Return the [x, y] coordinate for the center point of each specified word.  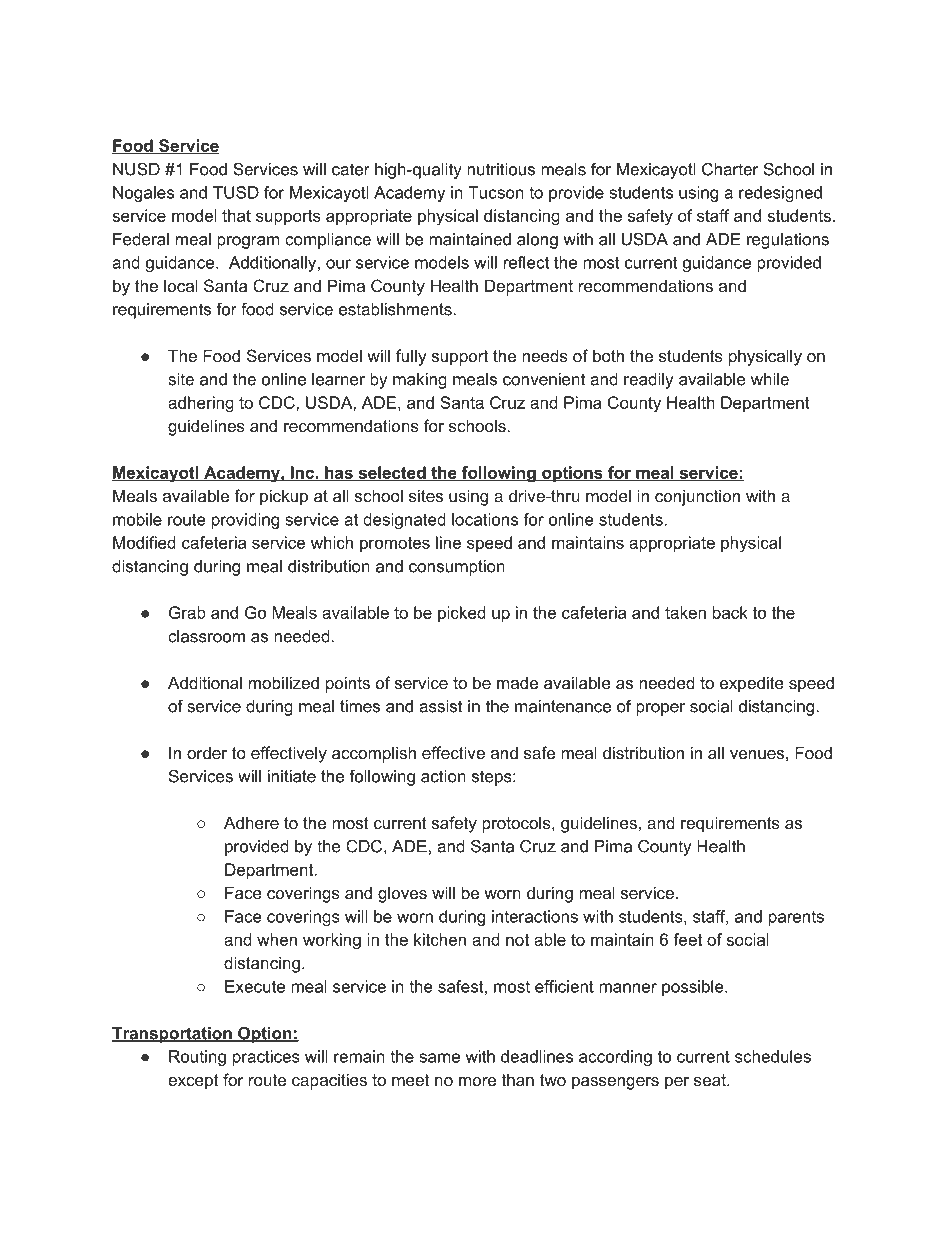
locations [485, 519]
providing [245, 521]
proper [660, 709]
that [236, 215]
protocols [517, 824]
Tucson [496, 192]
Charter [730, 169]
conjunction [697, 497]
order [207, 752]
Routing [197, 1058]
